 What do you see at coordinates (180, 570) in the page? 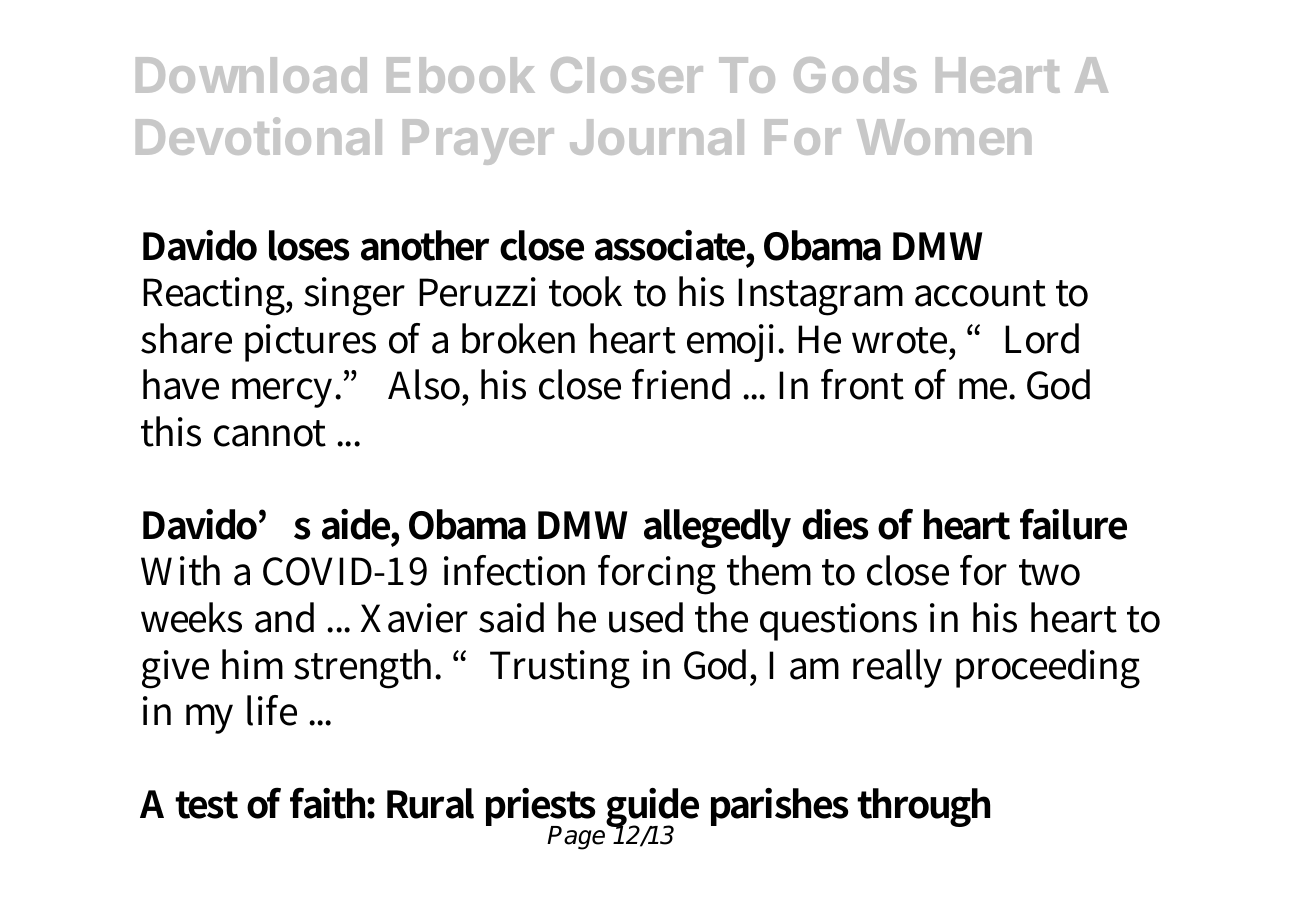
I see `With` at bounding box center [180, 570].
